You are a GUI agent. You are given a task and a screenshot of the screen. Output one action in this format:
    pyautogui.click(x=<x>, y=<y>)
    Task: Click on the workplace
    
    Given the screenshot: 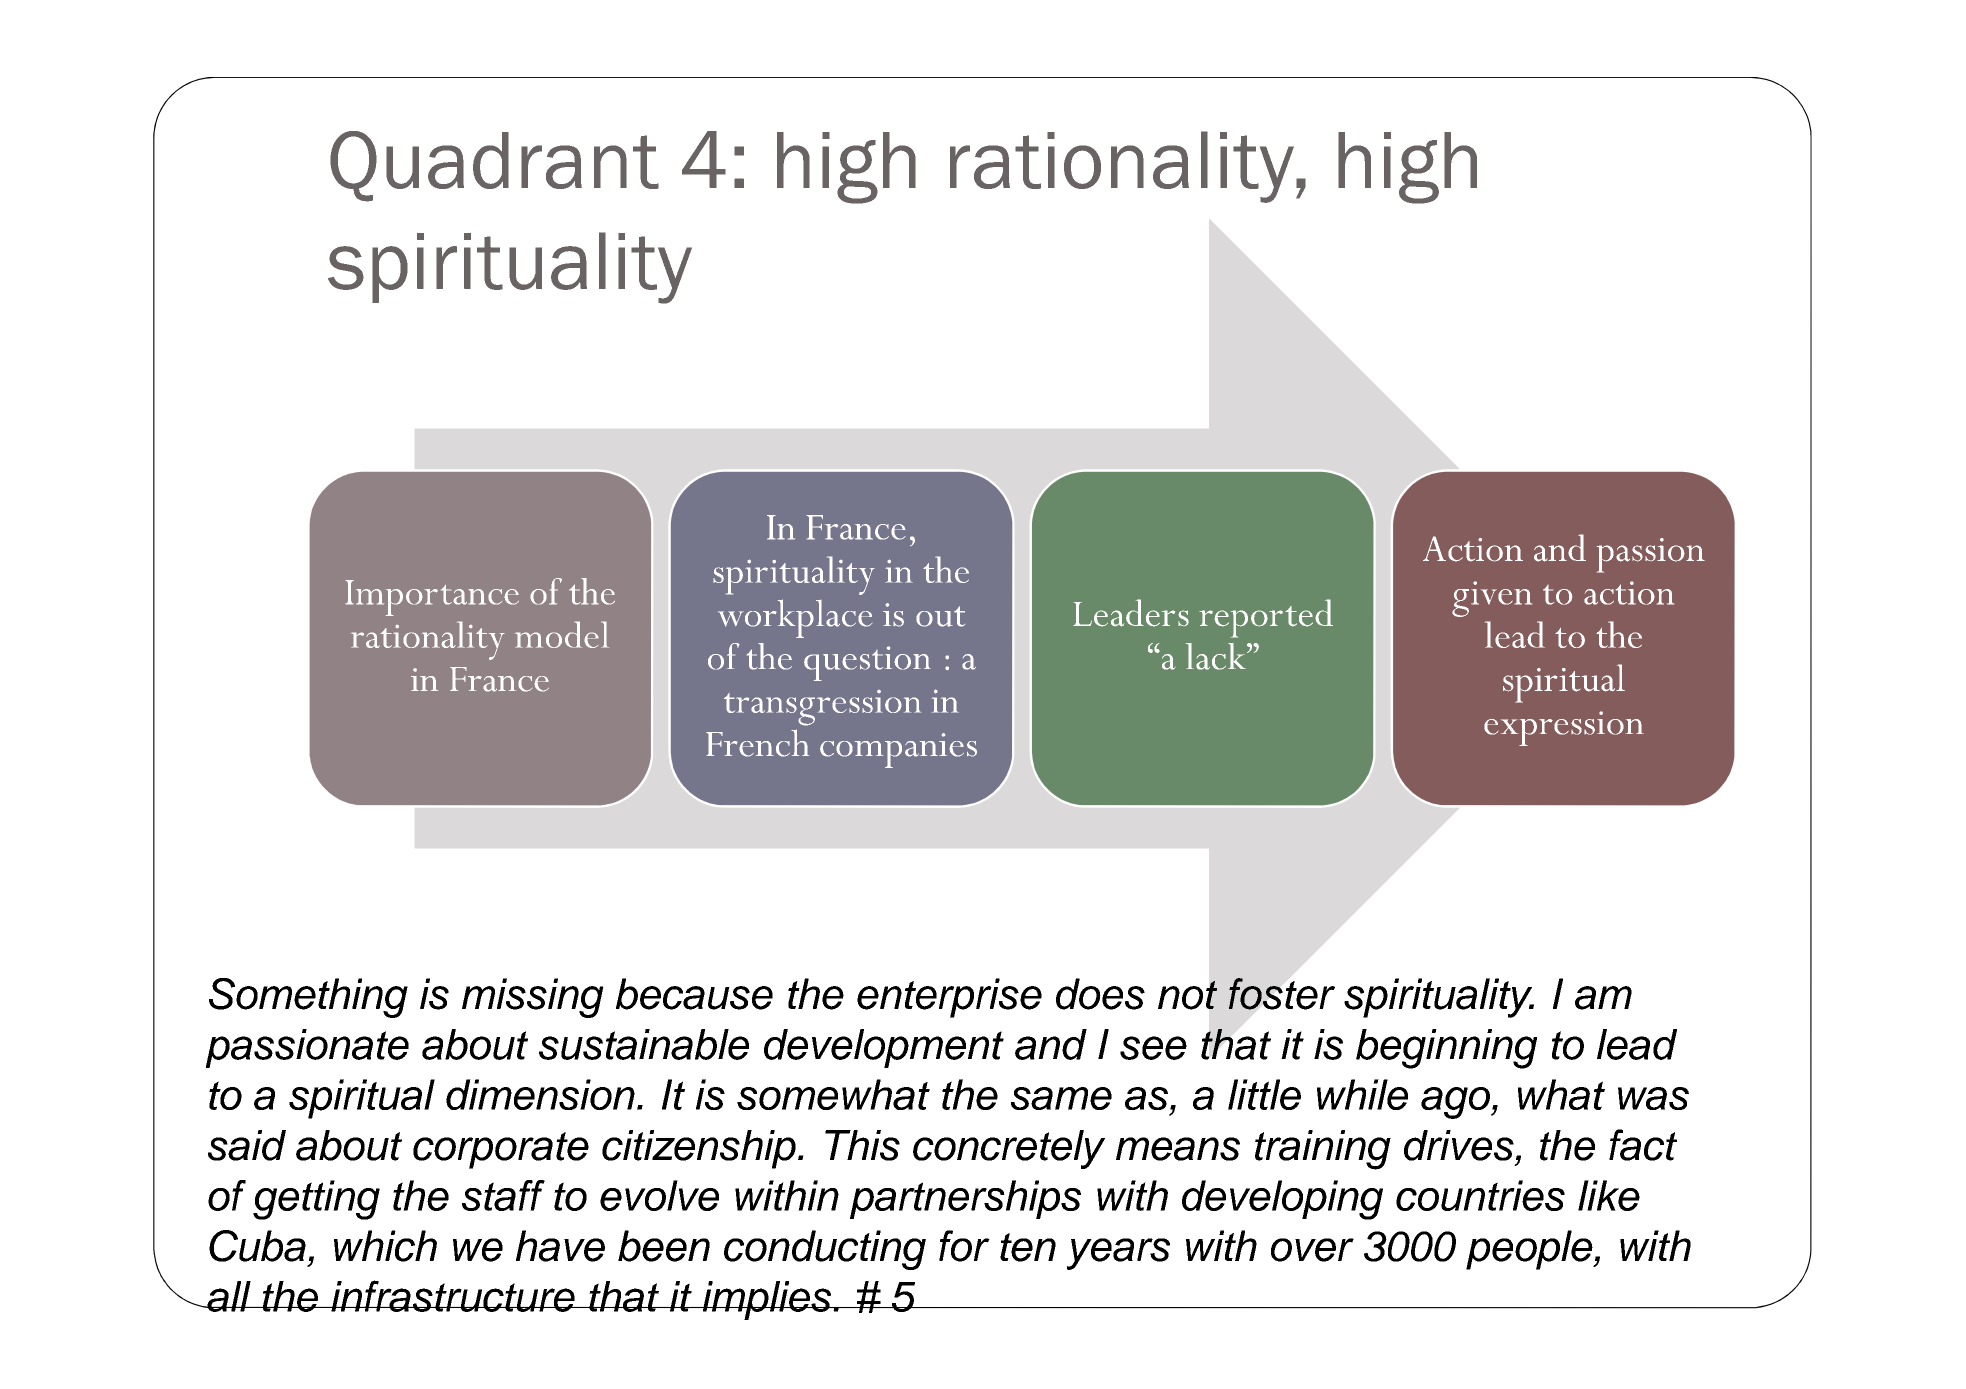 What is the action you would take?
    pyautogui.click(x=795, y=618)
